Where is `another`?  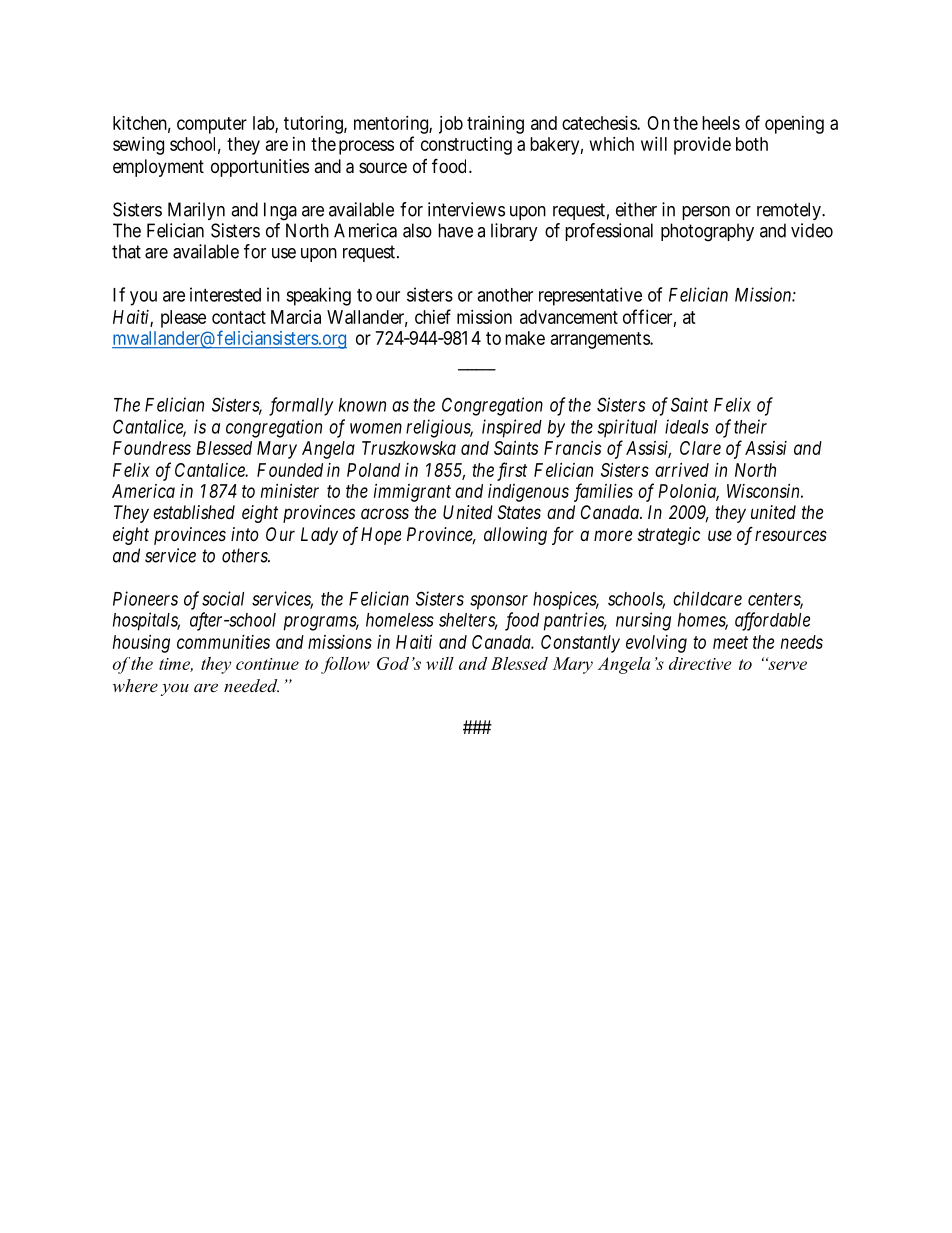
another is located at coordinates (505, 295).
